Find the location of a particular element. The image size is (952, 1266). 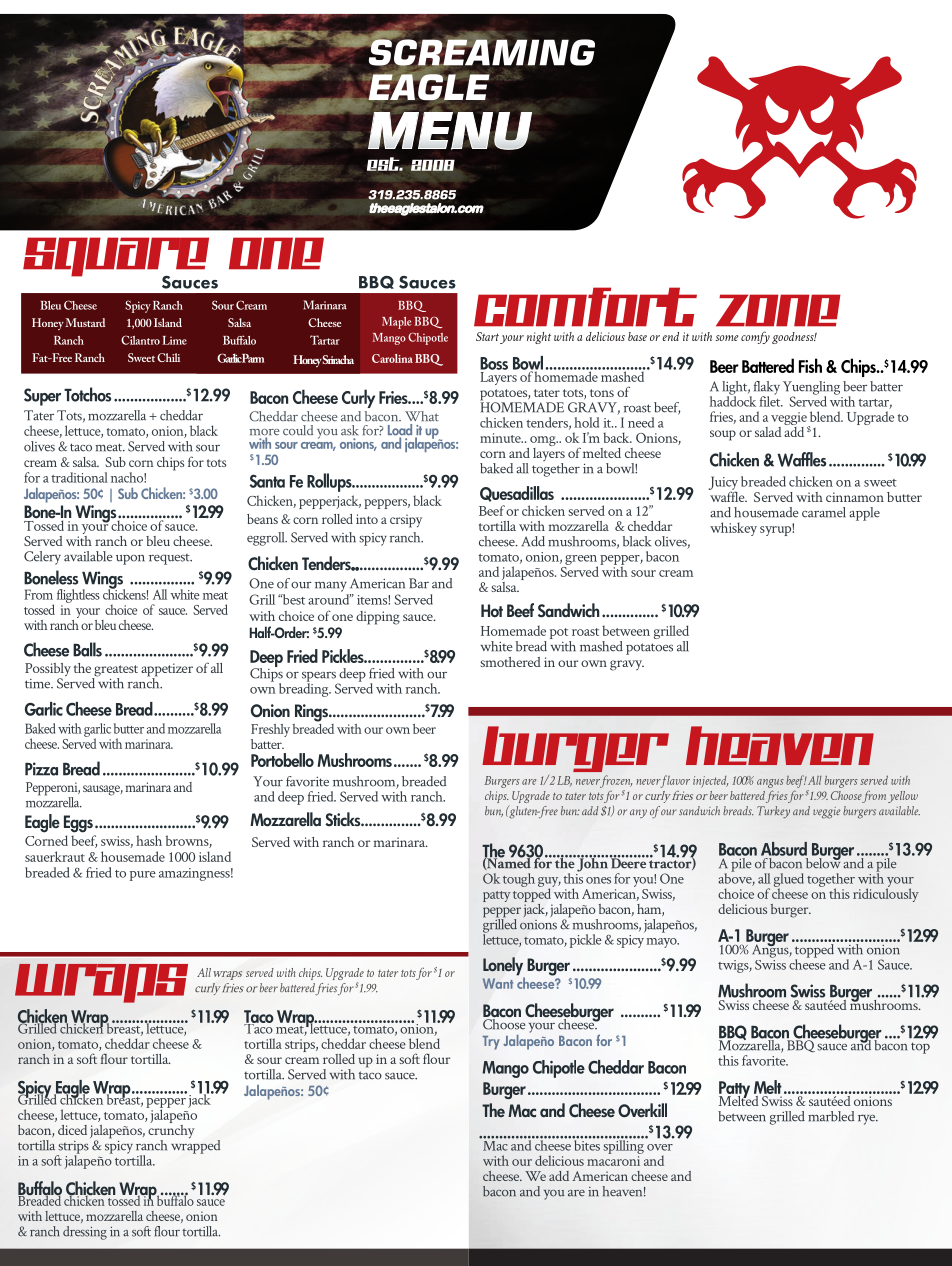

zone is located at coordinates (778, 310).
